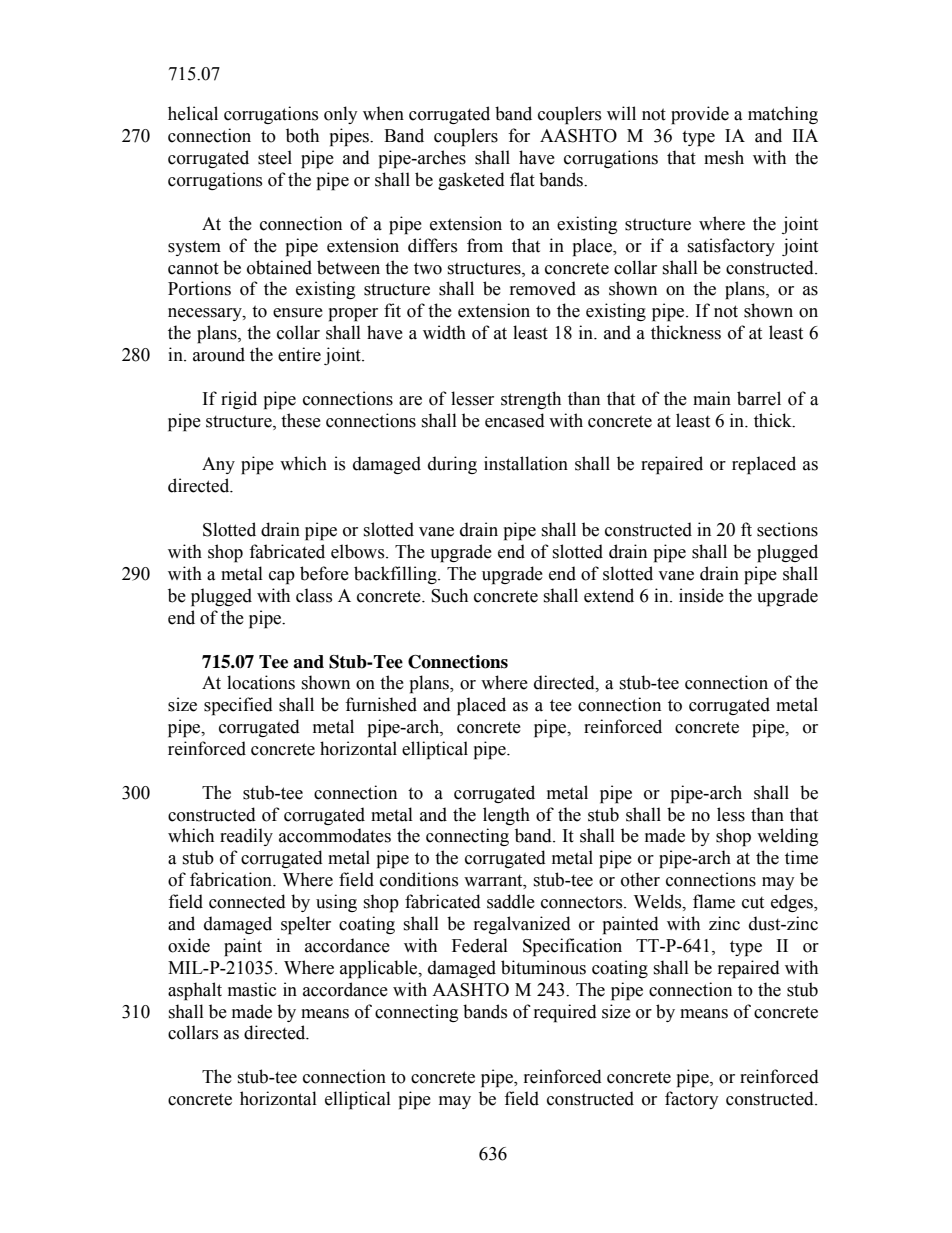  Describe the element at coordinates (449, 595) in the screenshot. I see `Such` at that location.
